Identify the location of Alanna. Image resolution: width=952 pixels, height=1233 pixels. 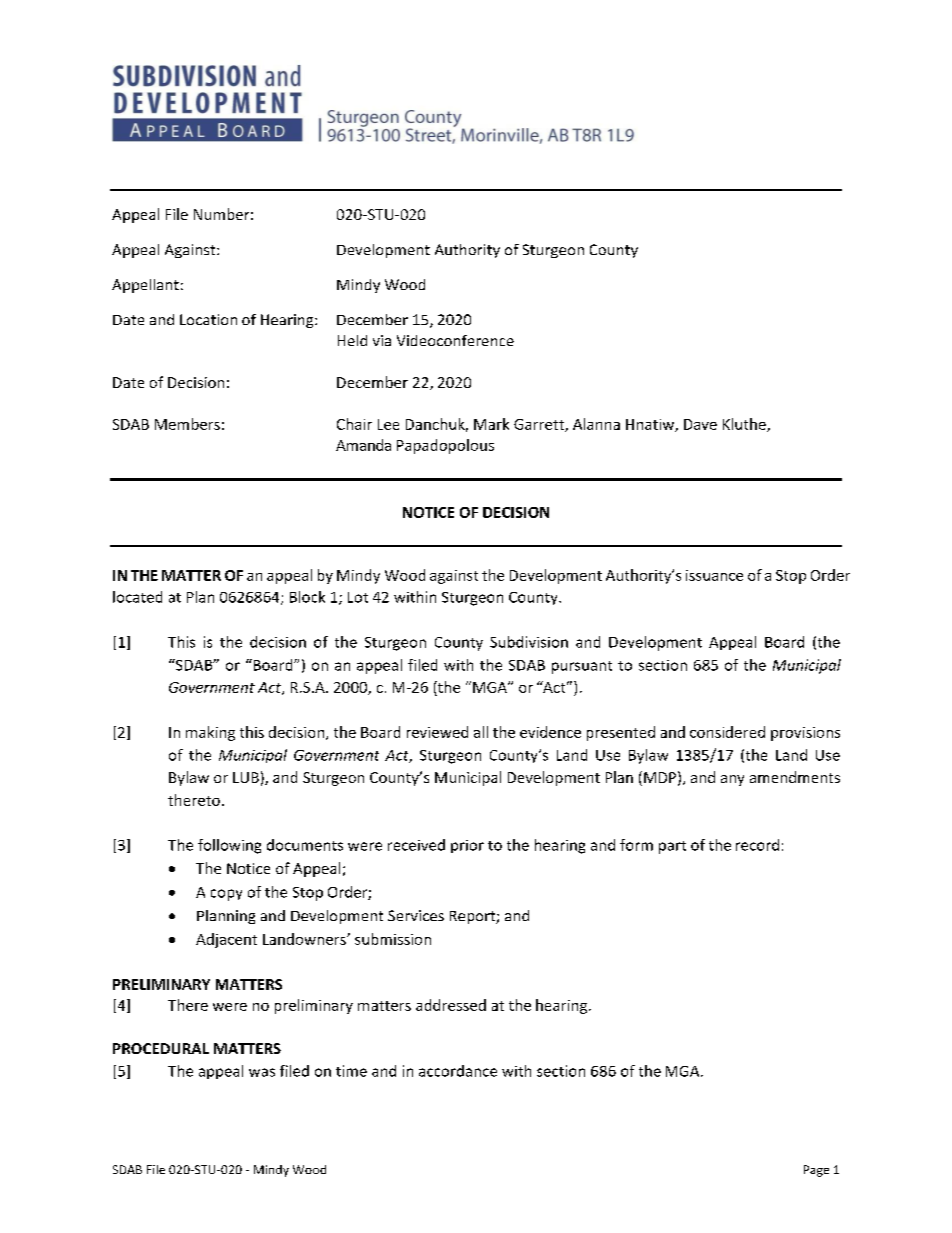
(596, 424).
